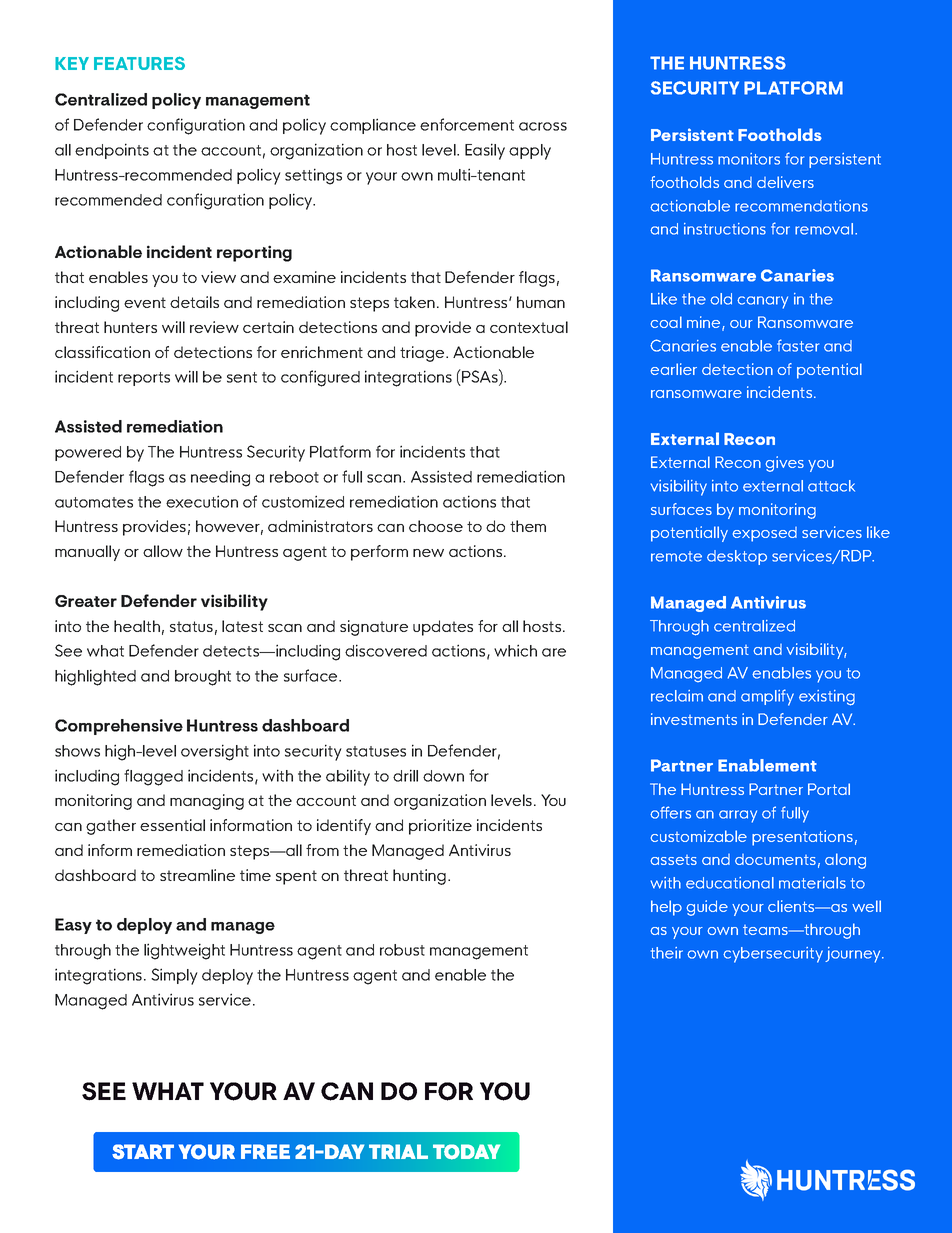 This page has width=952, height=1233. I want to click on taken, so click(414, 302).
